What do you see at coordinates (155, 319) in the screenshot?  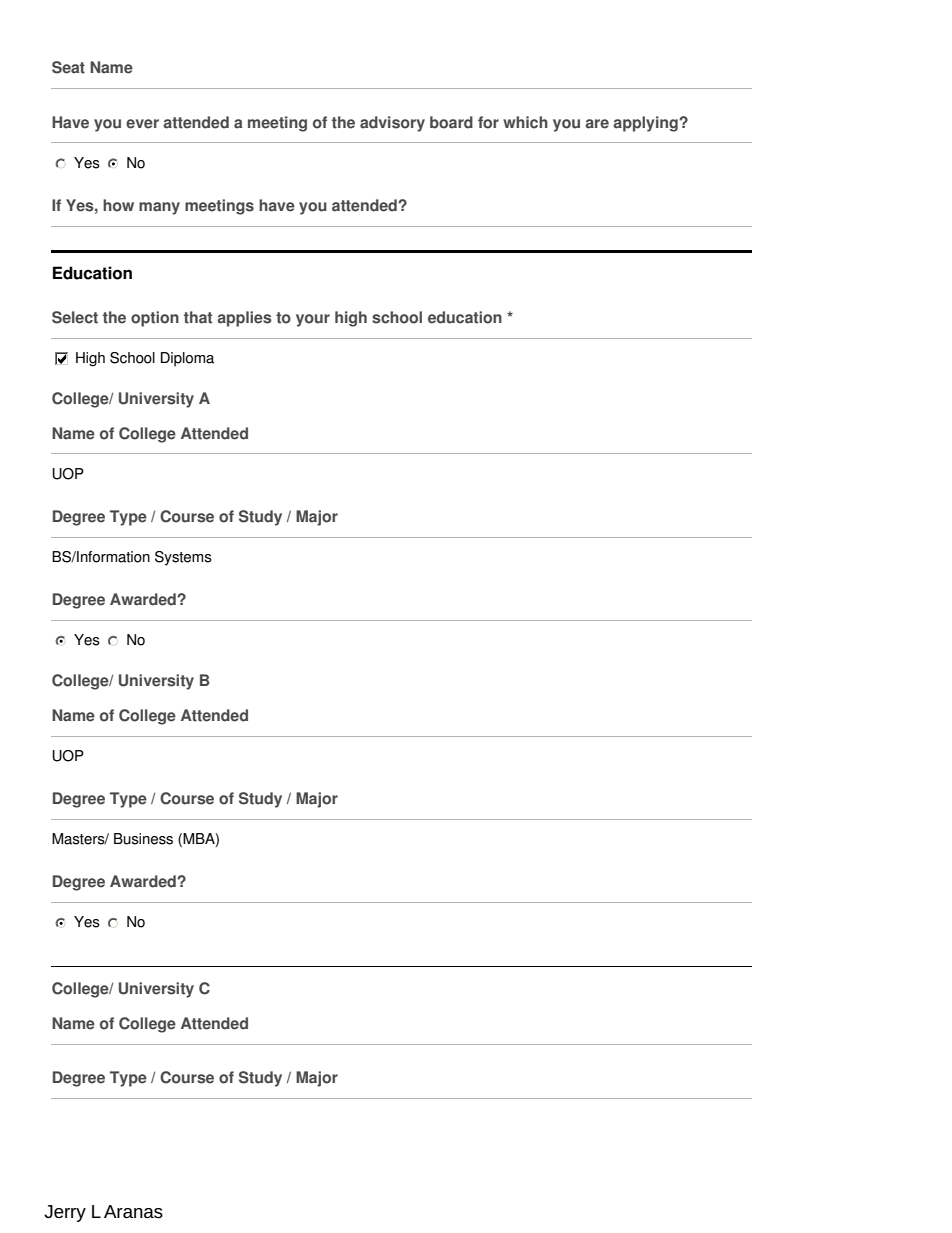 I see `option` at bounding box center [155, 319].
